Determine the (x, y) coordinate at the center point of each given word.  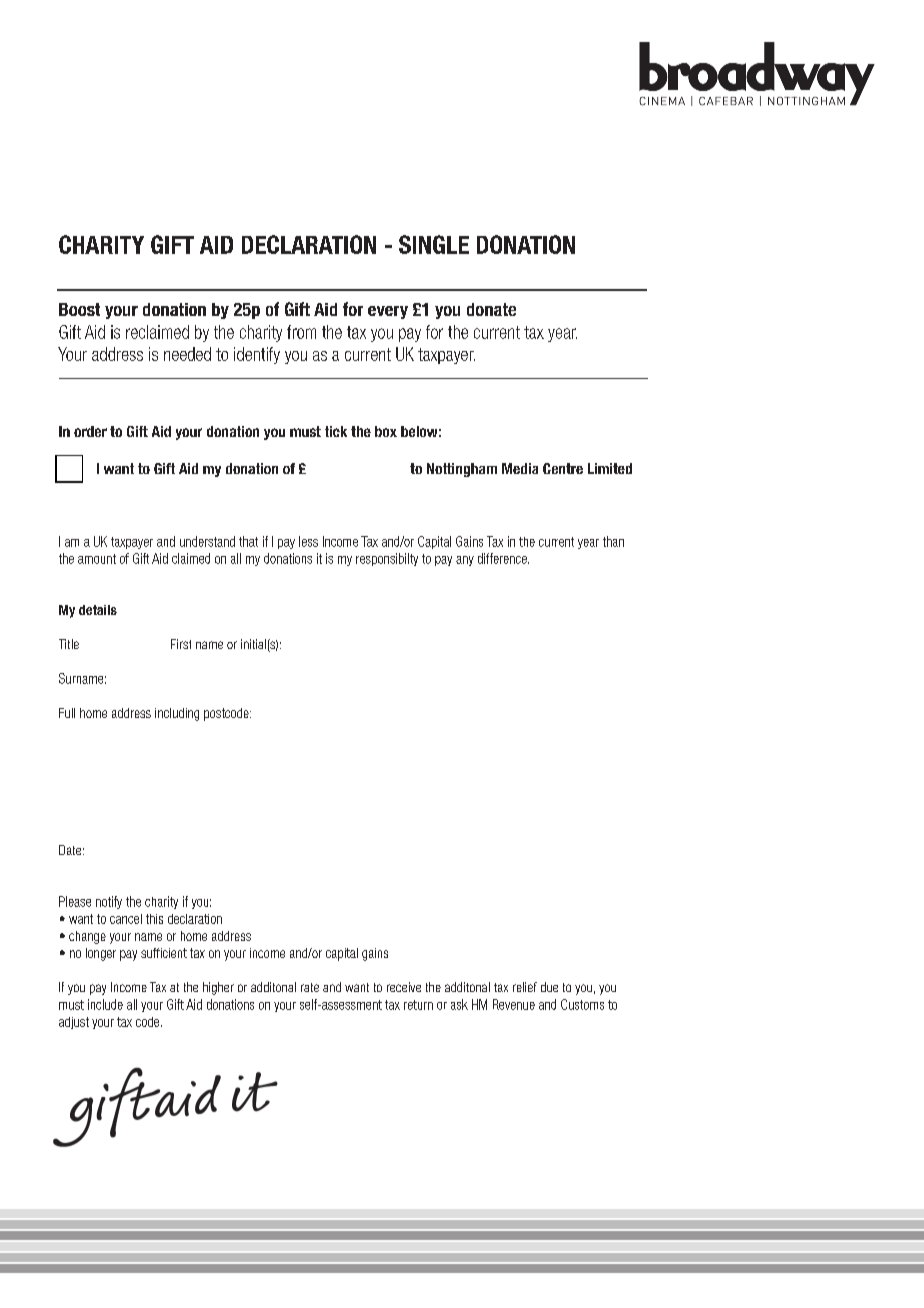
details (98, 610)
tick (336, 431)
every (388, 312)
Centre (563, 468)
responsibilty (387, 559)
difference (503, 558)
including (177, 714)
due (549, 987)
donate (491, 309)
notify (109, 902)
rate (310, 987)
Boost (79, 309)
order (90, 431)
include (105, 1004)
